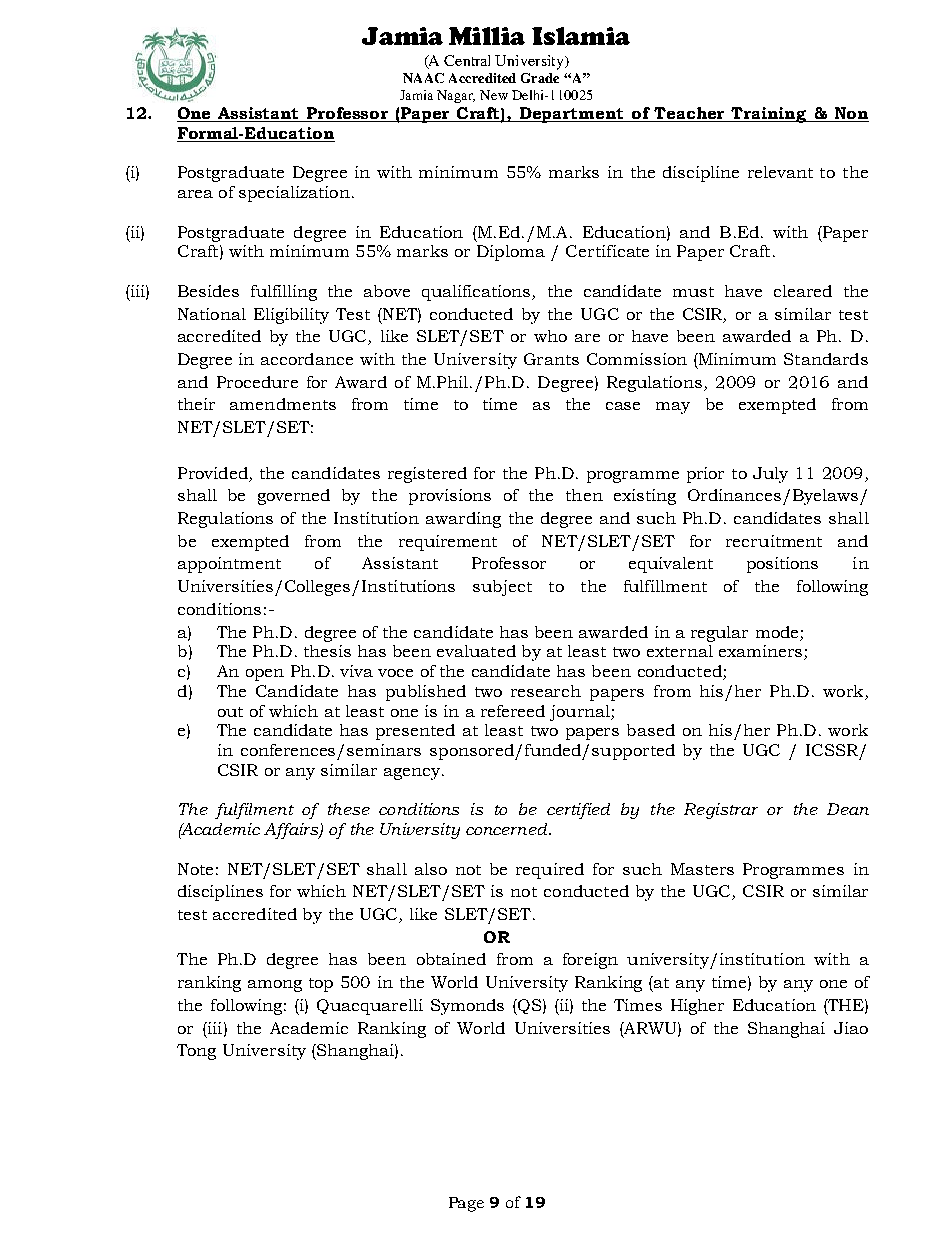  What do you see at coordinates (769, 115) in the image?
I see `Training` at bounding box center [769, 115].
